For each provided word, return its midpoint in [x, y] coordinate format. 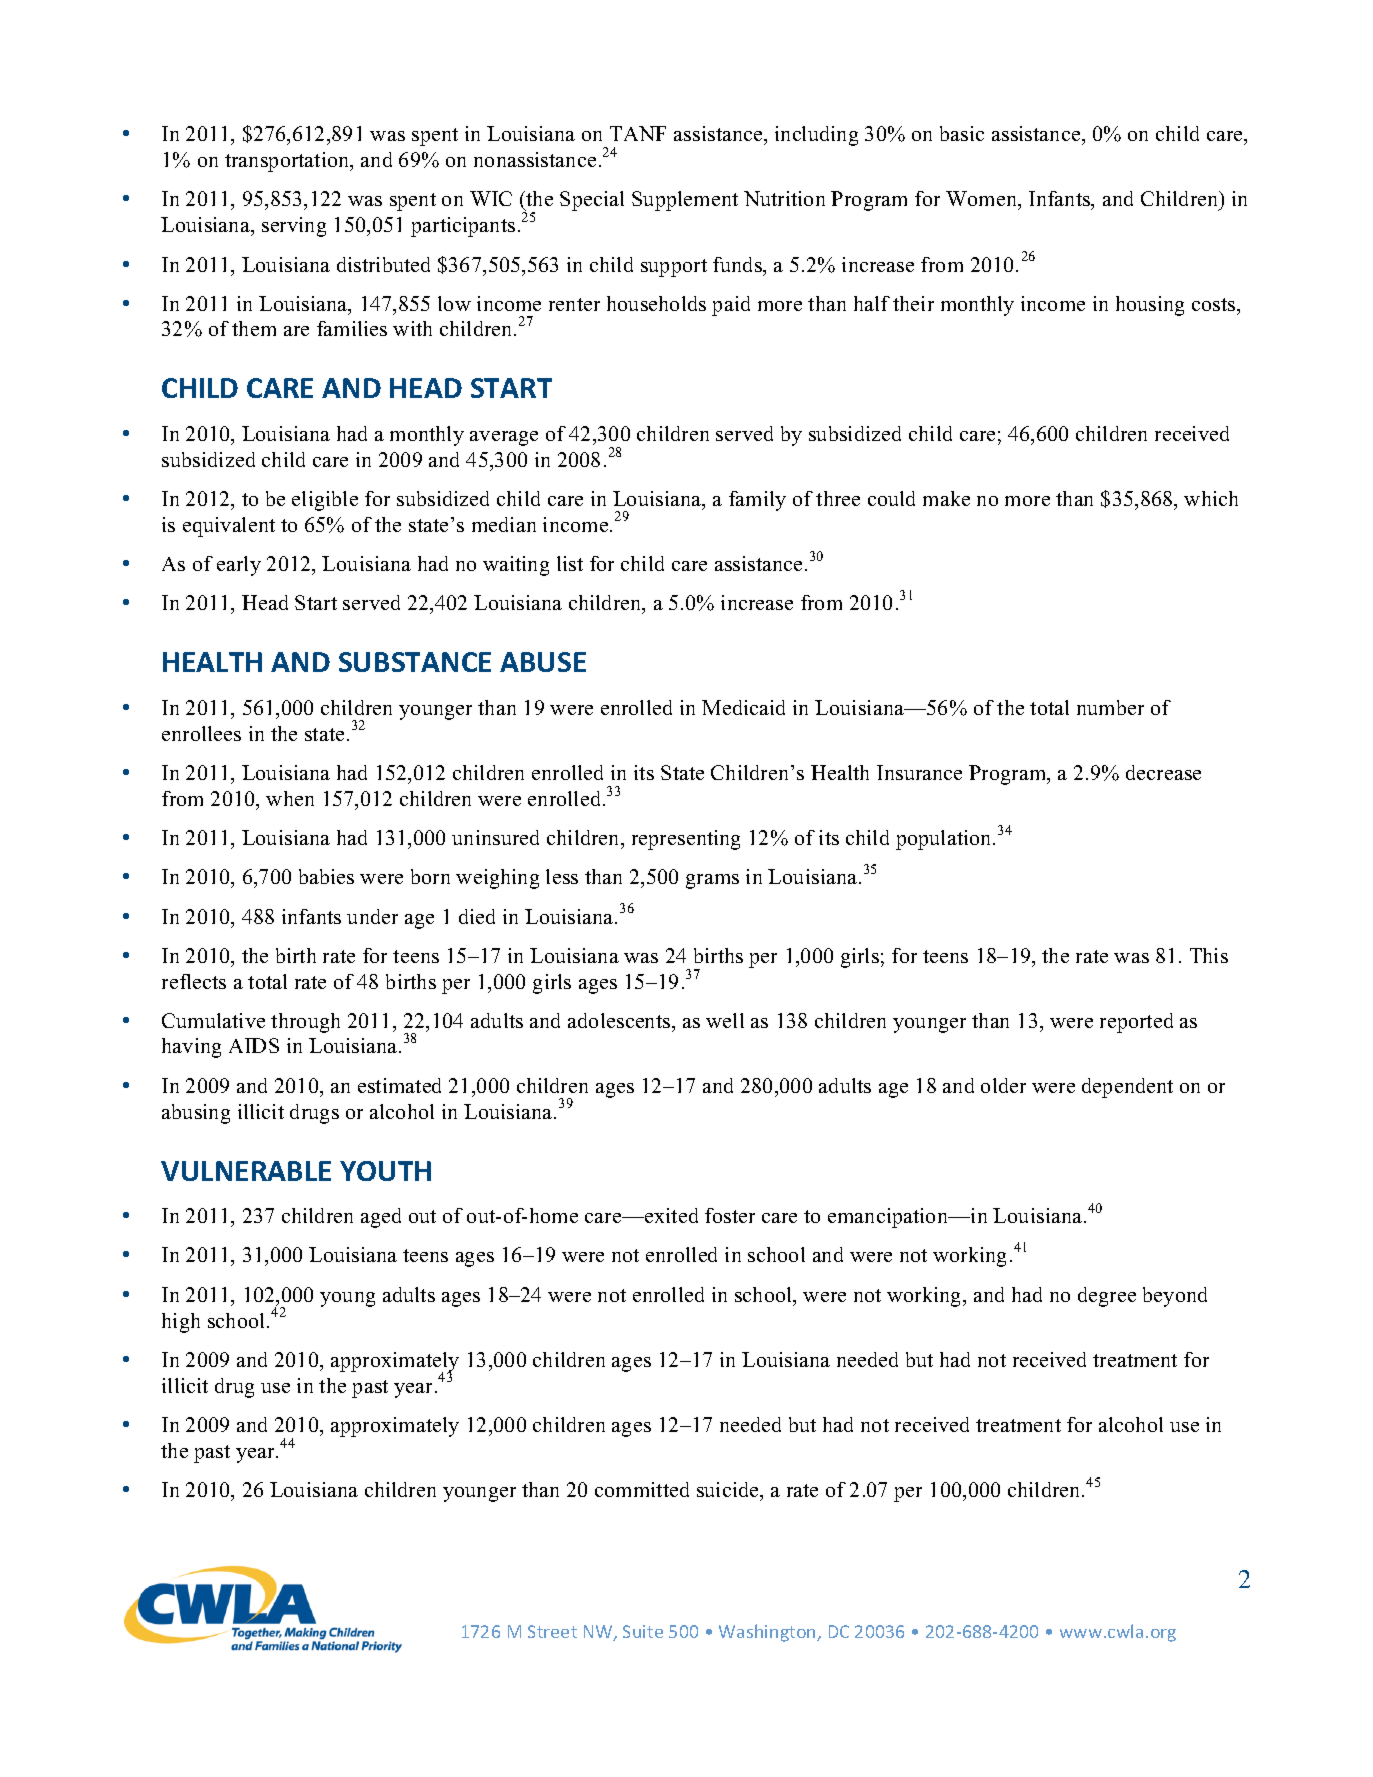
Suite [643, 1631]
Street [552, 1631]
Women [983, 200]
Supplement [685, 201]
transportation [288, 162]
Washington [768, 1633]
